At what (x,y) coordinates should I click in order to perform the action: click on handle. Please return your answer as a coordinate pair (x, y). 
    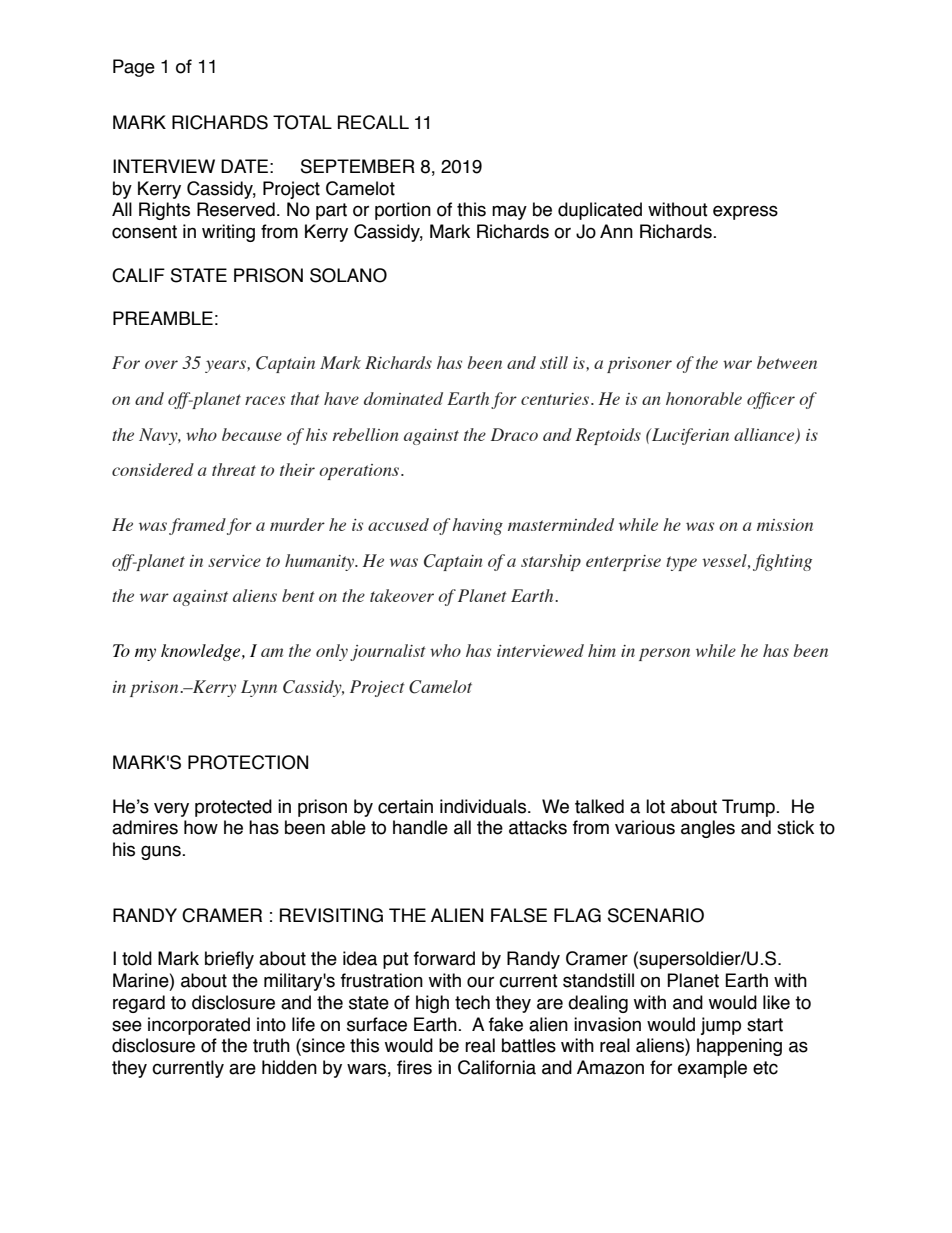
    Looking at the image, I should click on (420, 827).
